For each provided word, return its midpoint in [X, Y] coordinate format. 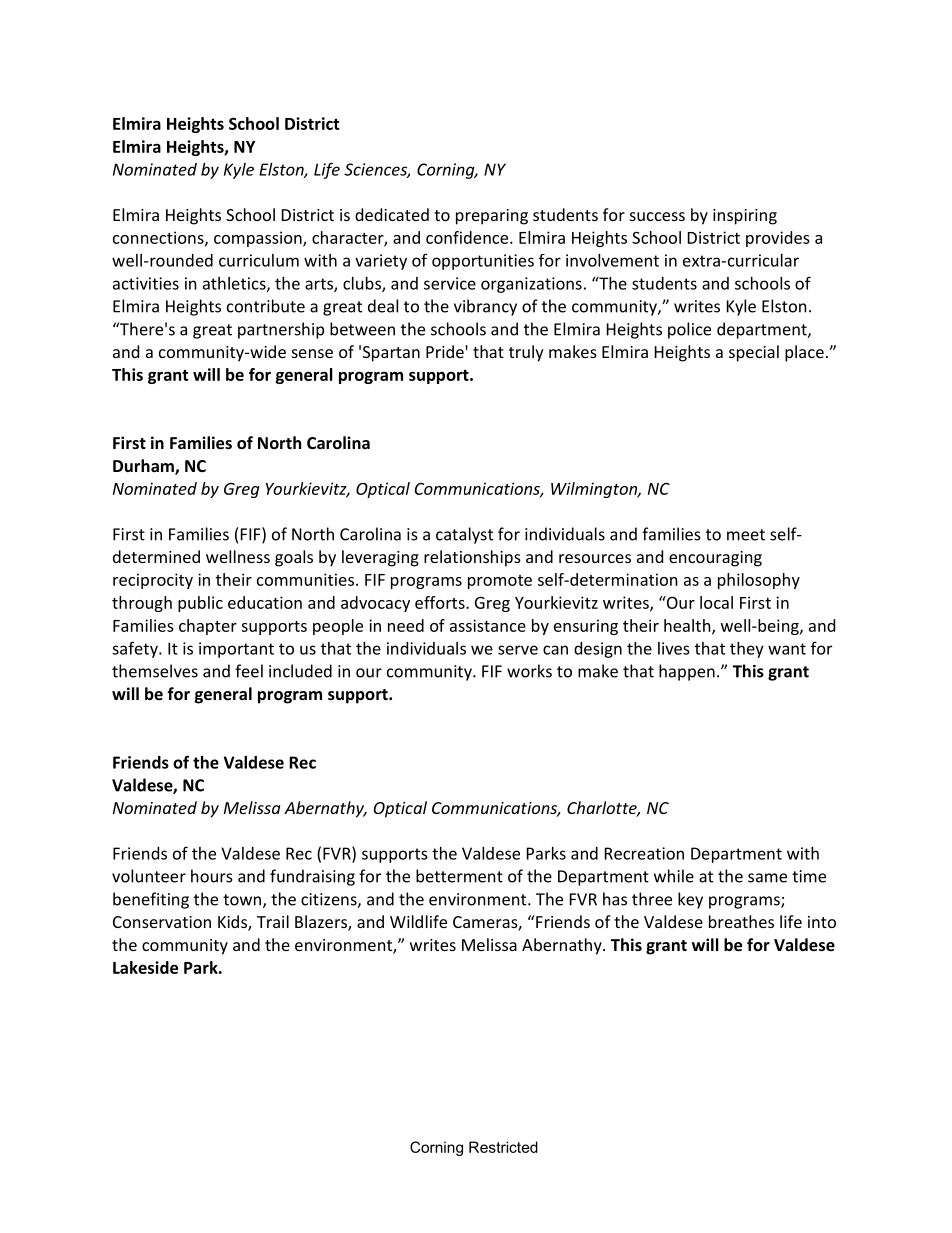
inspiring [745, 217]
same [767, 878]
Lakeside [145, 967]
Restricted [503, 1147]
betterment [459, 876]
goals [294, 558]
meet [746, 535]
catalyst [464, 535]
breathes [741, 921]
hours [212, 876]
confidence [468, 237]
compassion [259, 239]
